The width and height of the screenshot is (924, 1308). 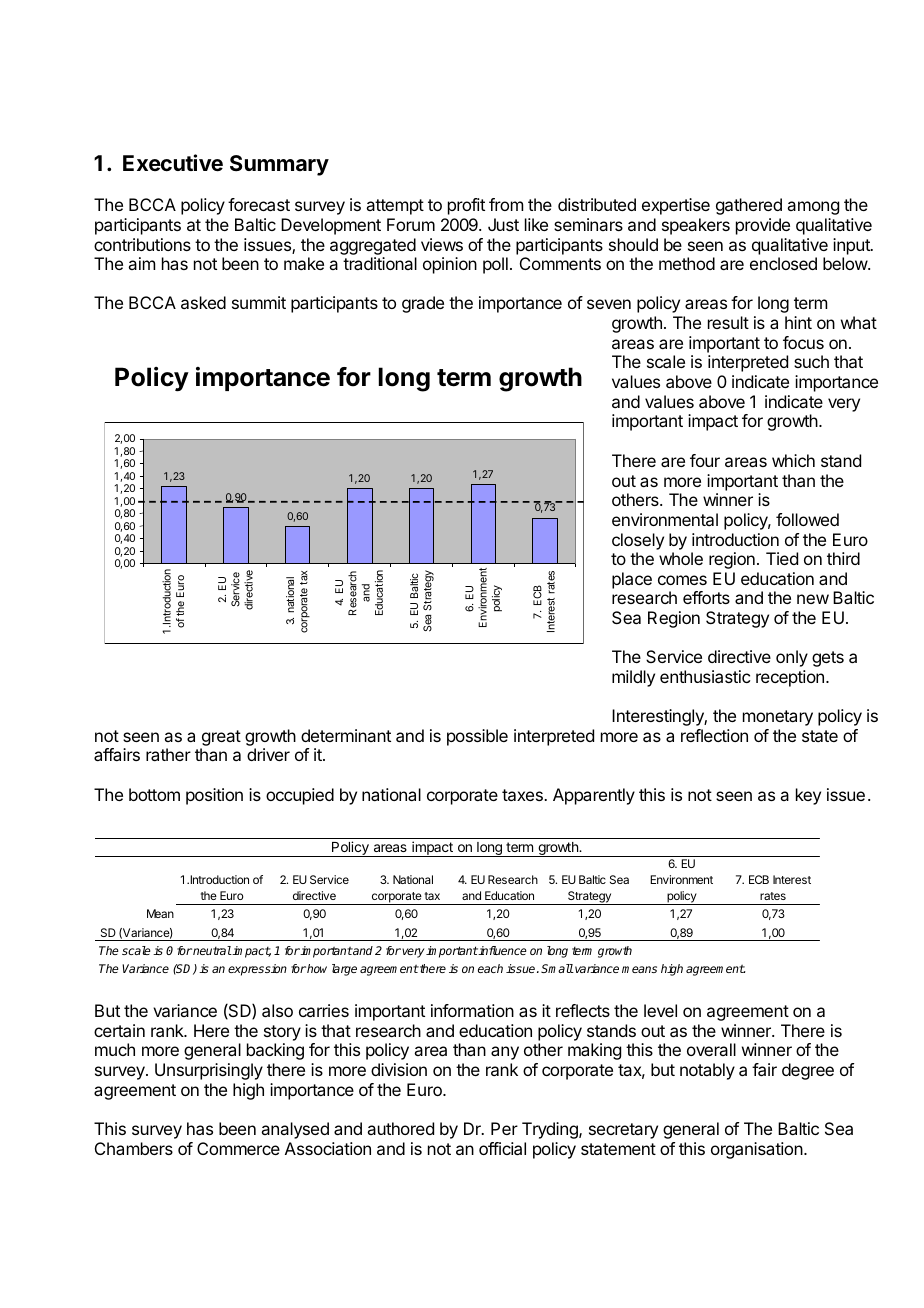 I want to click on among, so click(x=813, y=208).
